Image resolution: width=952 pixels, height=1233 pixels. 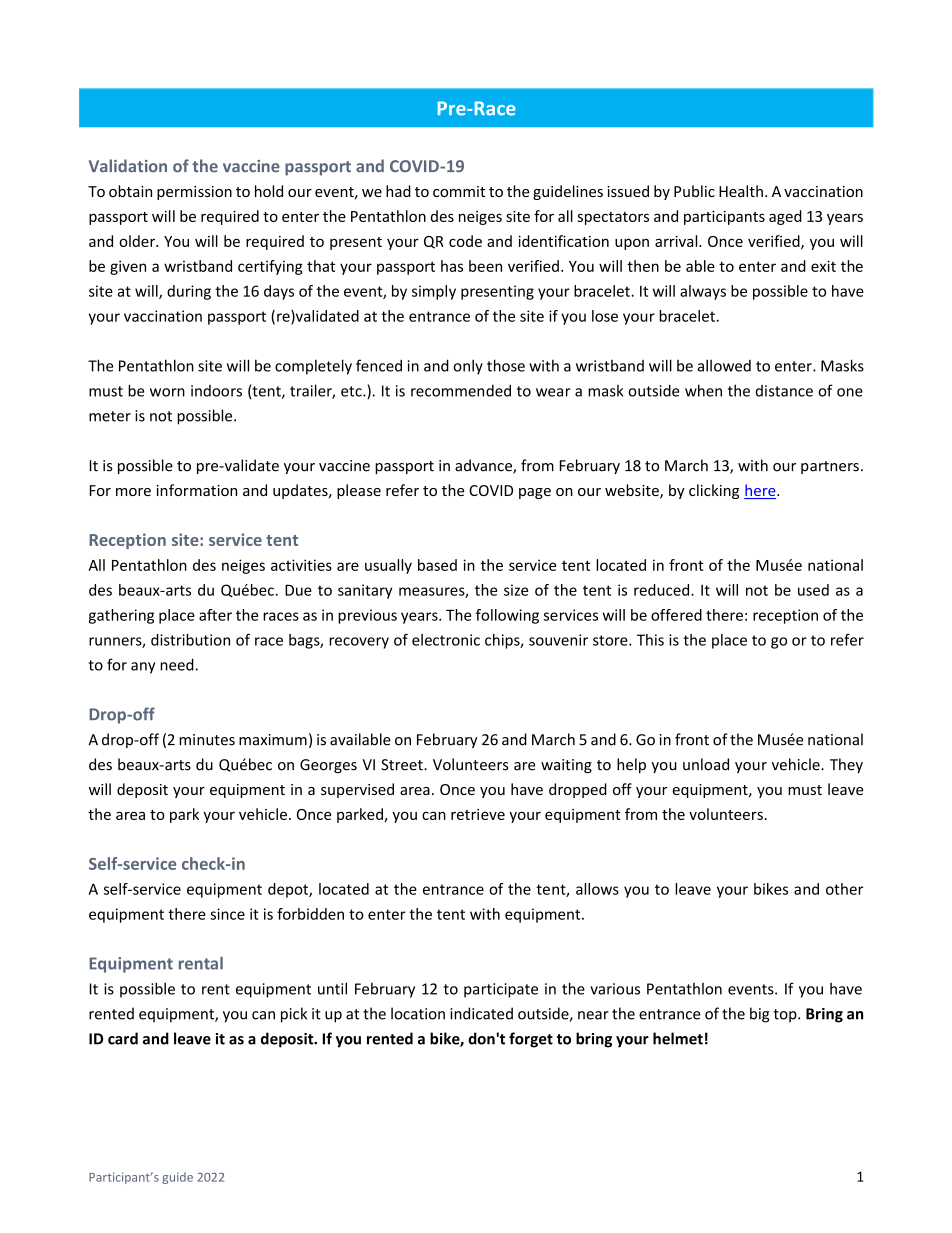 I want to click on card, so click(x=123, y=1038).
